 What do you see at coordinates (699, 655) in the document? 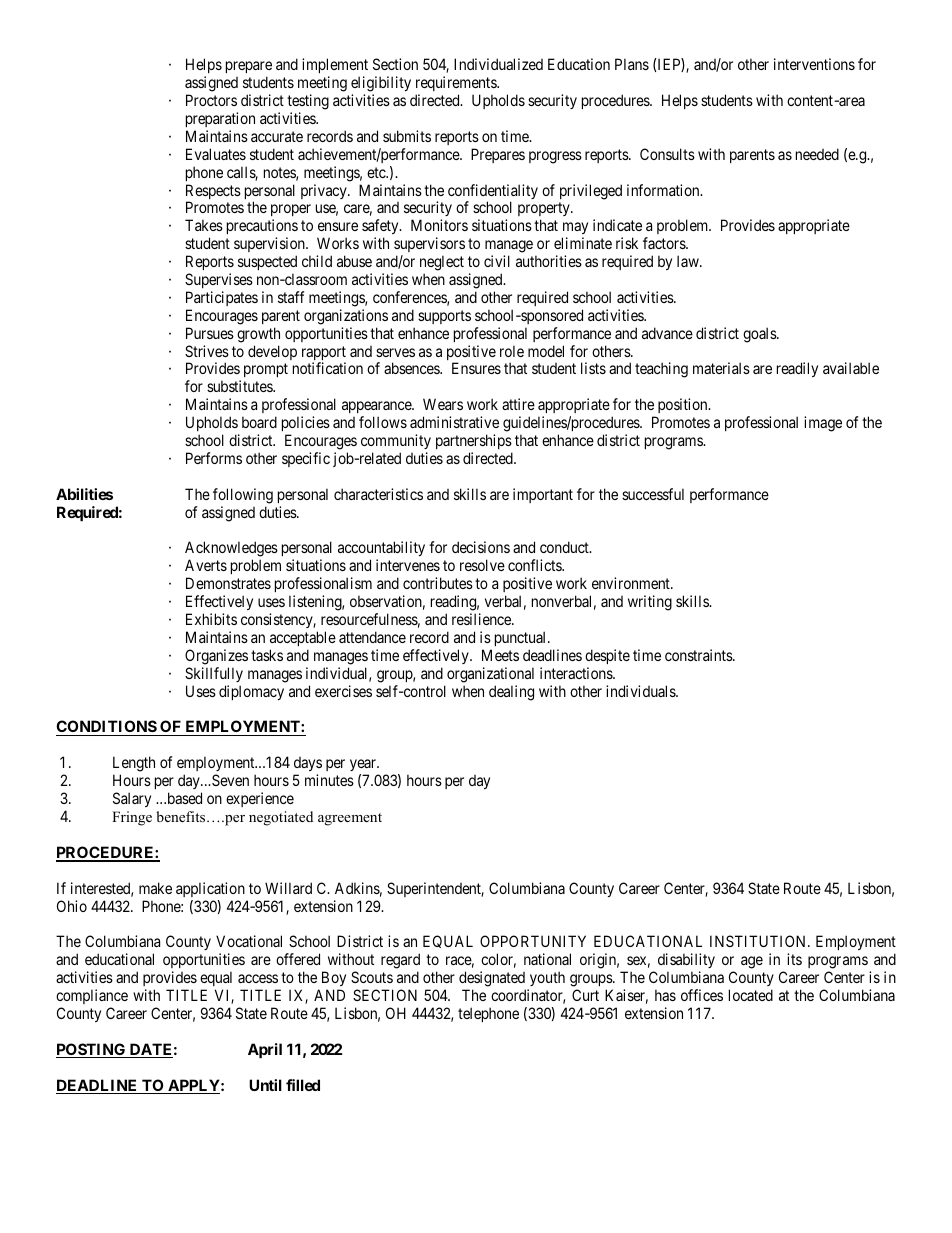
I see `constraints` at bounding box center [699, 655].
